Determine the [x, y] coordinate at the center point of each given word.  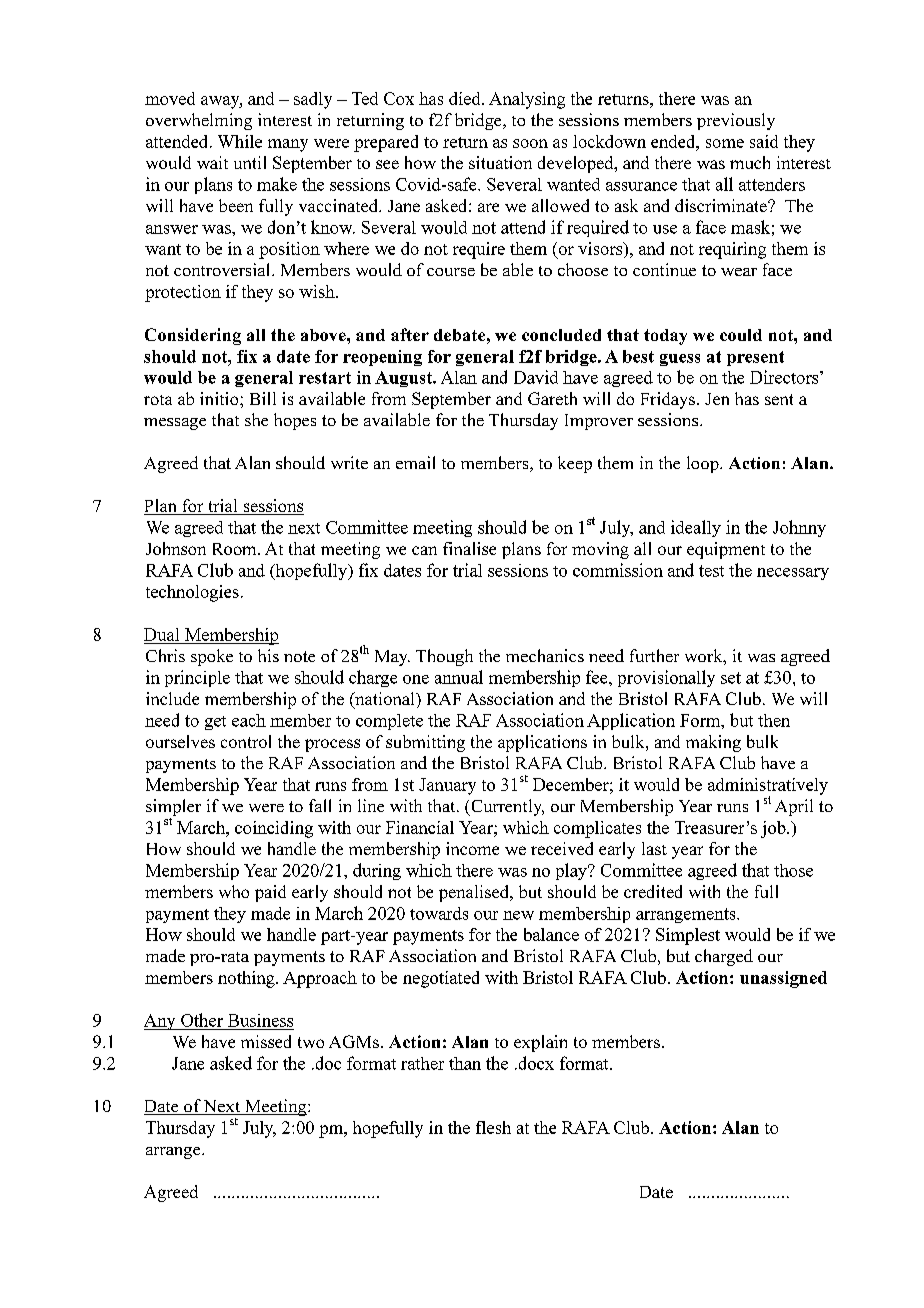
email [415, 462]
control [246, 741]
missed [266, 1041]
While [240, 141]
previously [736, 121]
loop [704, 464]
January [447, 786]
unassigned [783, 979]
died [466, 98]
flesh [493, 1127]
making [713, 743]
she [256, 419]
